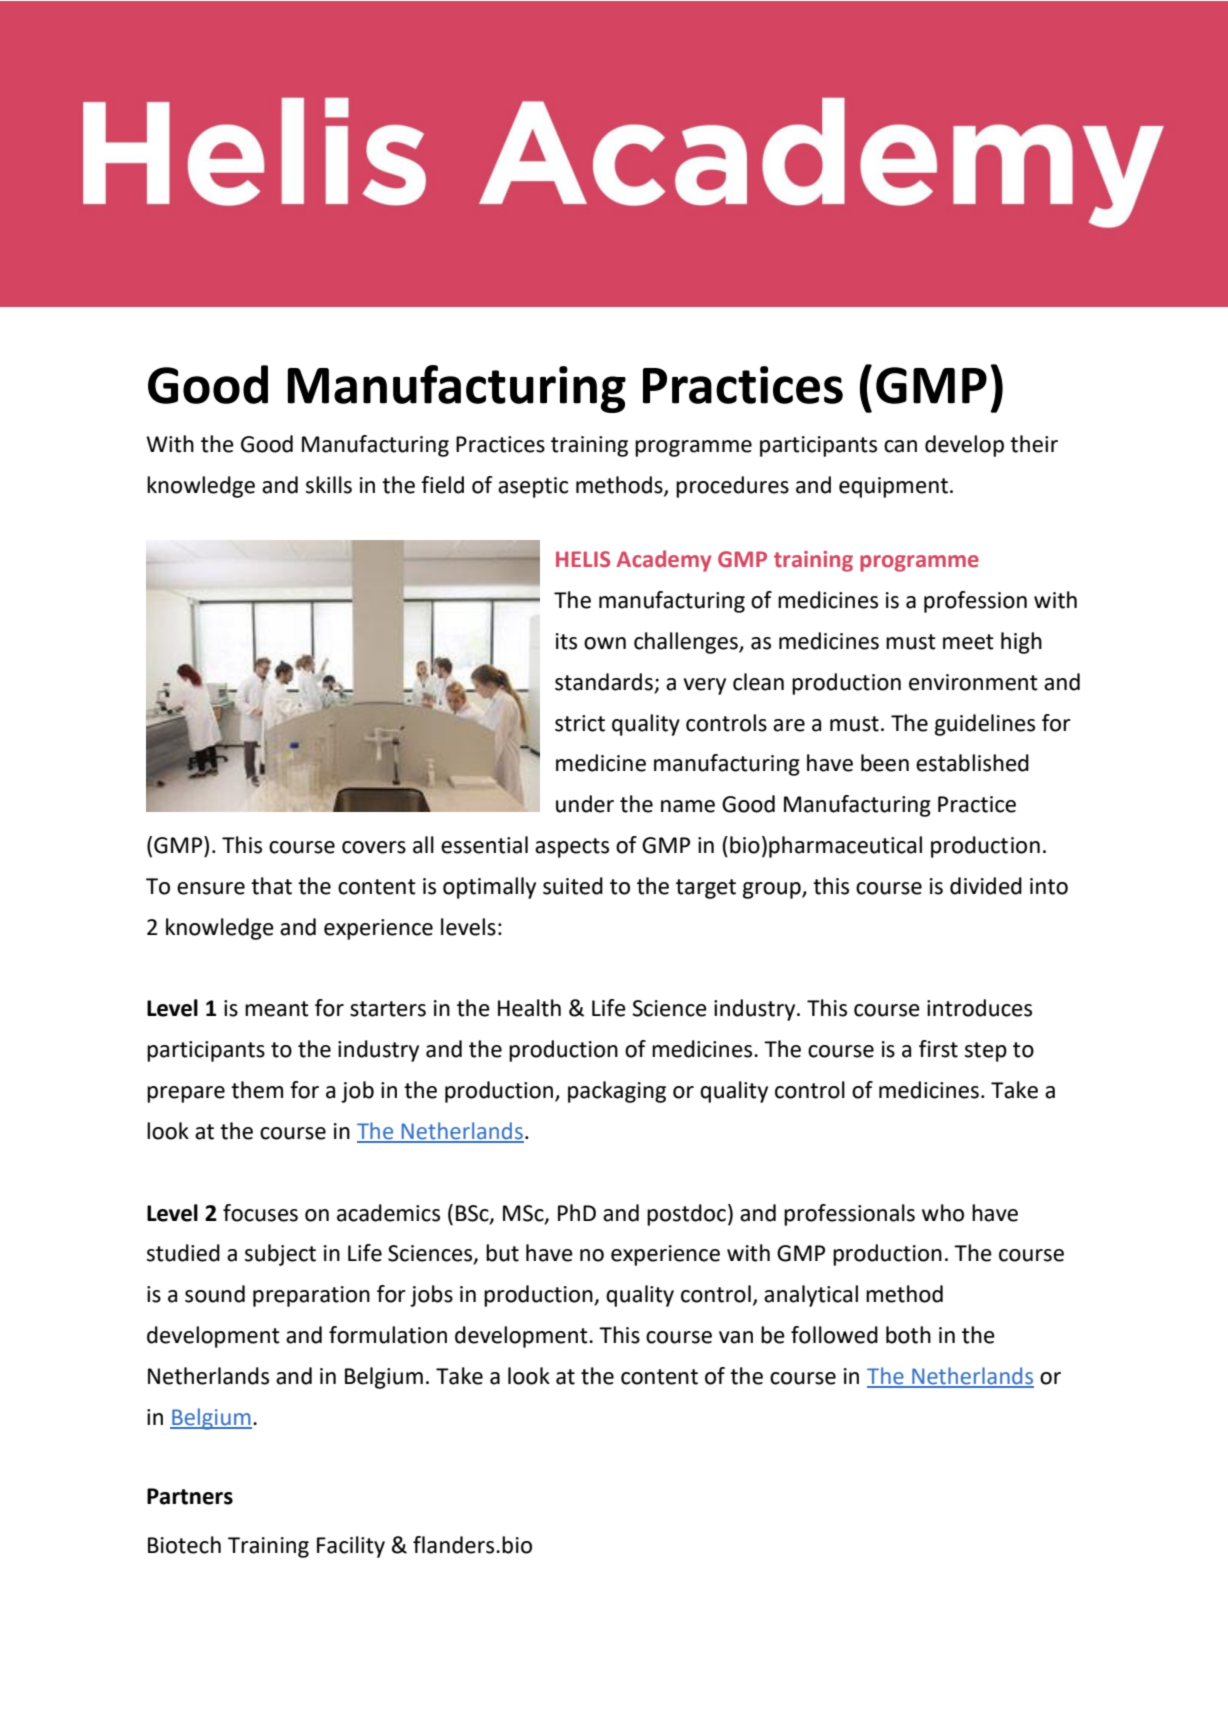 Image resolution: width=1228 pixels, height=1736 pixels. Describe the element at coordinates (617, 1092) in the screenshot. I see `packaging` at that location.
